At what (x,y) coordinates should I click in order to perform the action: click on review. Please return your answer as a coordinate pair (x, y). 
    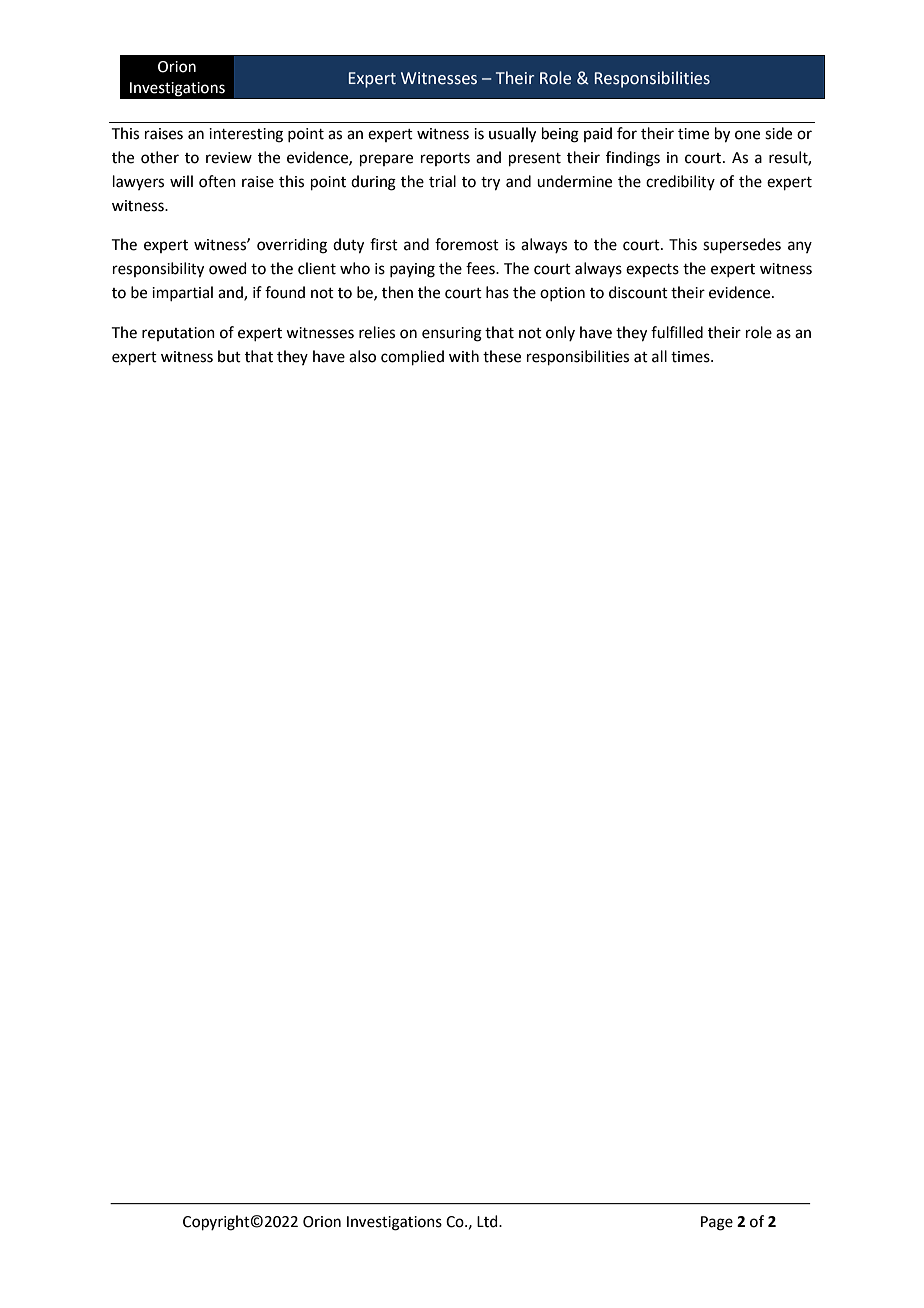
    Looking at the image, I should click on (229, 158).
